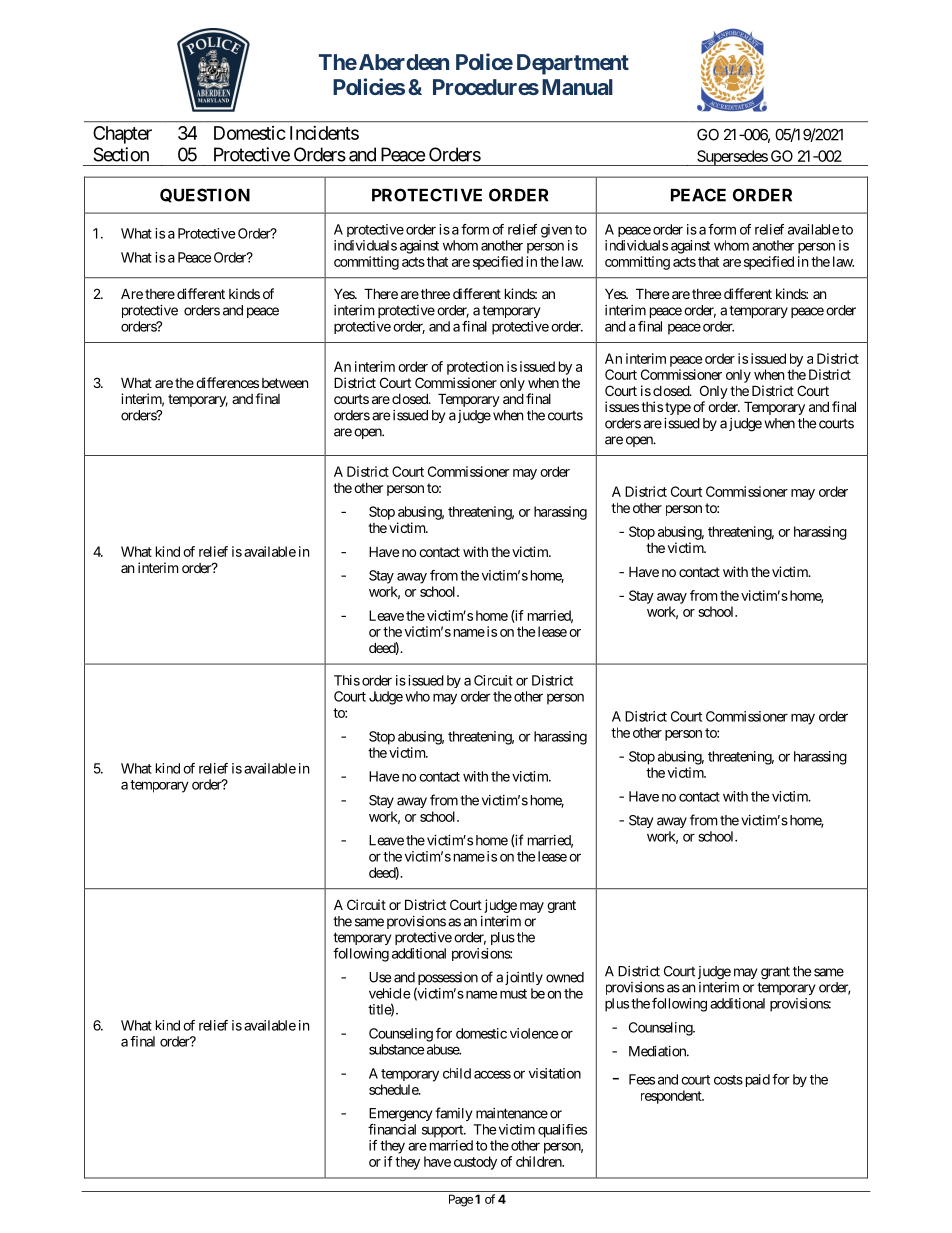  I want to click on Manual, so click(577, 87).
